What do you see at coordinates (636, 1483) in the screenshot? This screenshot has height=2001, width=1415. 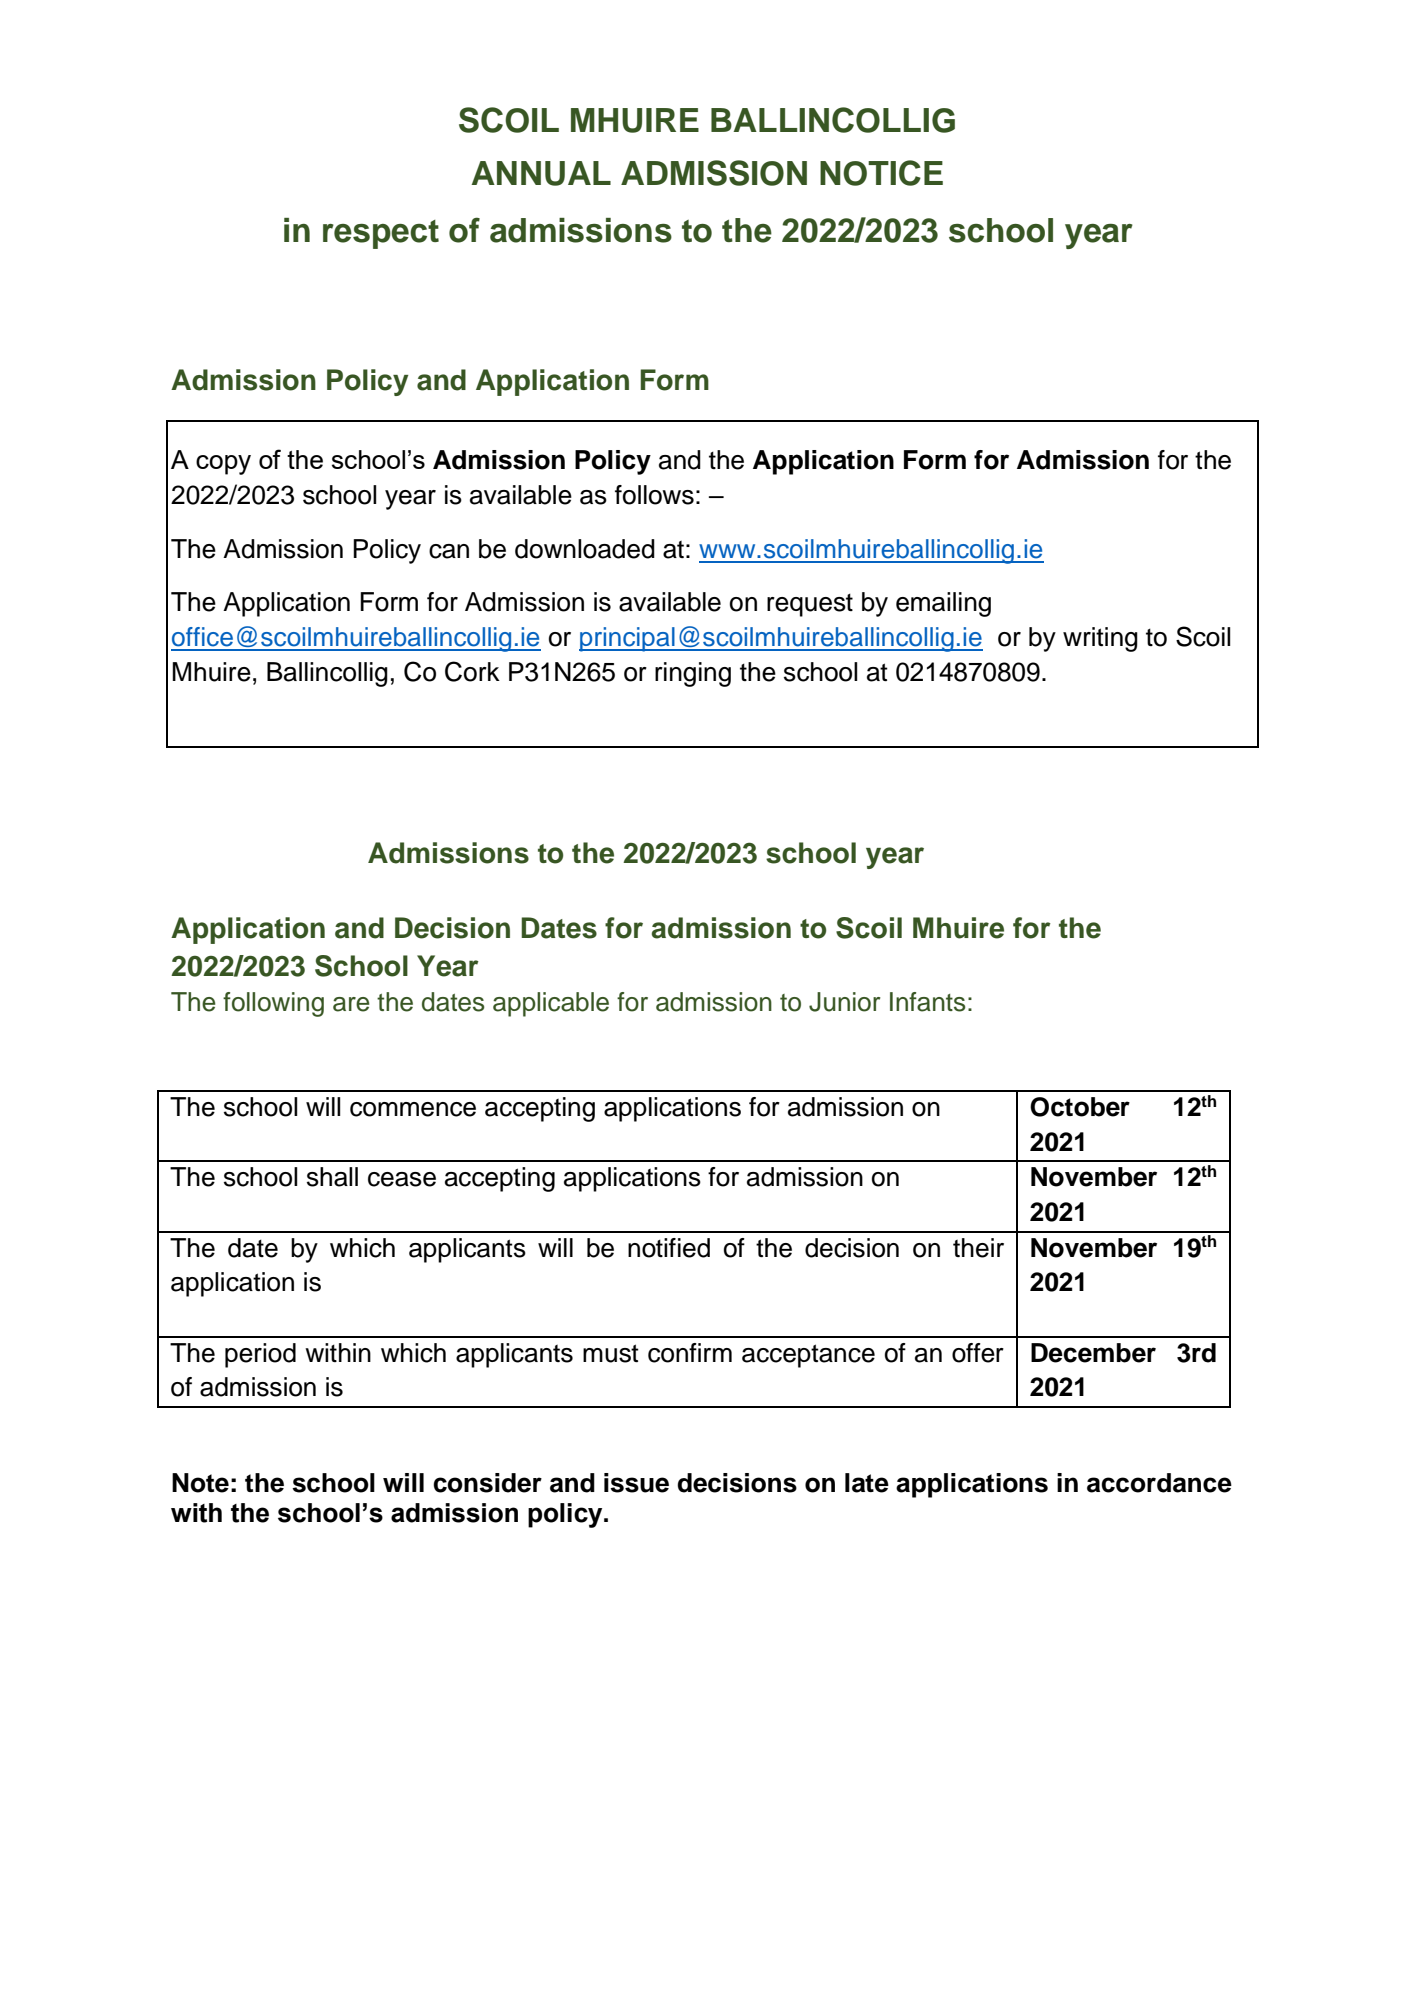 I see `issue` at bounding box center [636, 1483].
